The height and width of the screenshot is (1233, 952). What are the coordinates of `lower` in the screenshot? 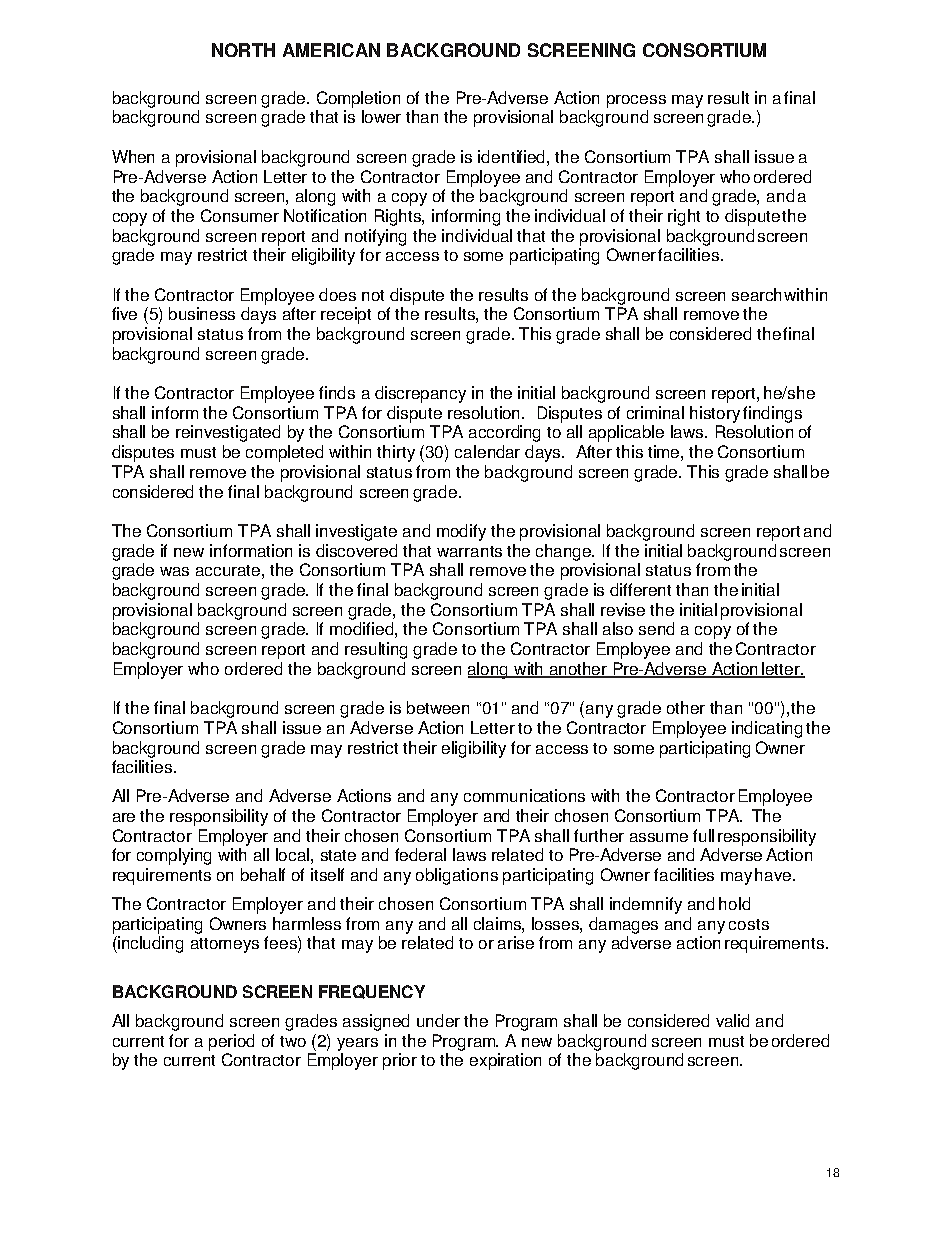 It's located at (381, 116).
